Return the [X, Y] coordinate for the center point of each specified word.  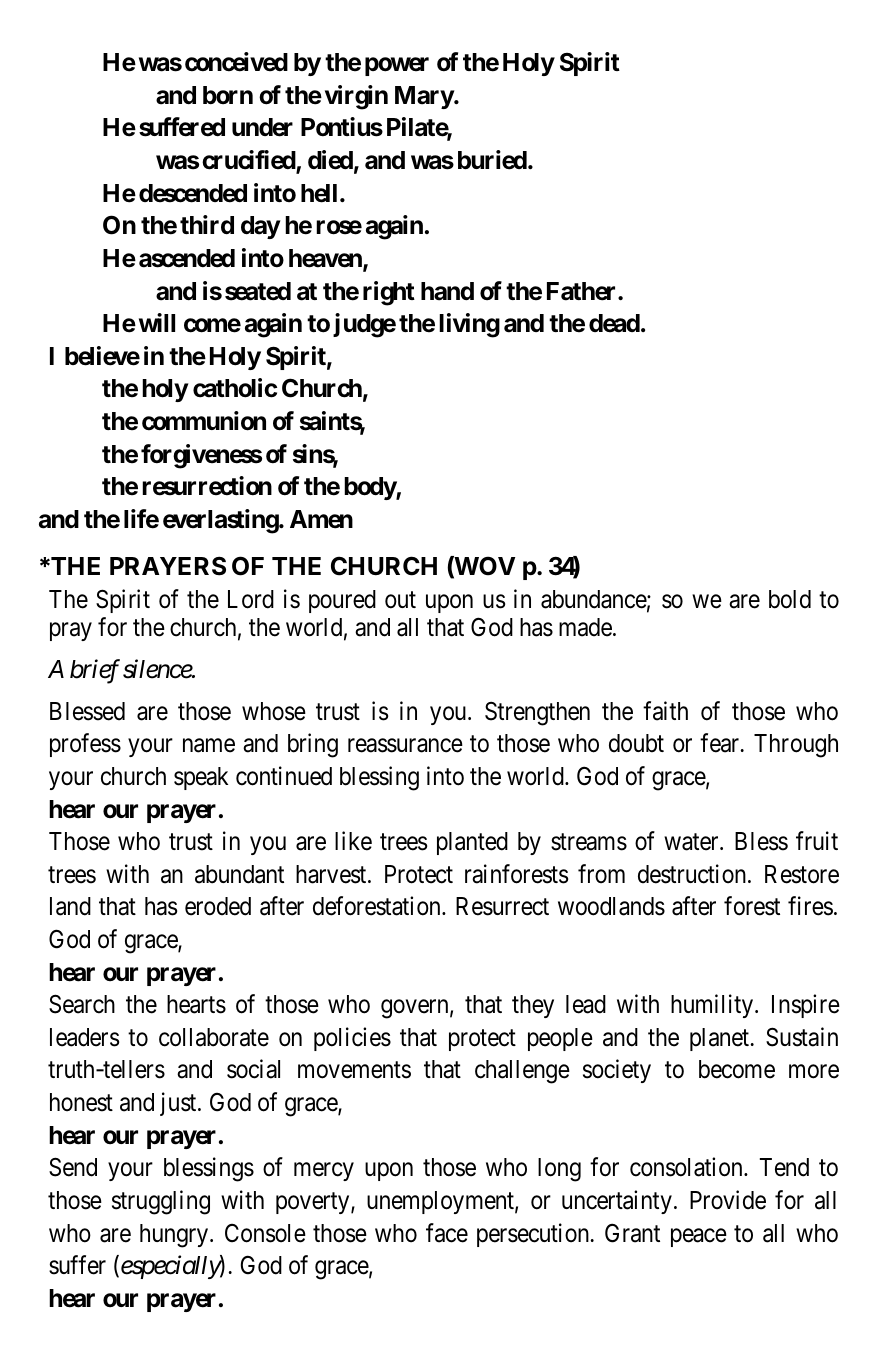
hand [447, 291]
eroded [218, 906]
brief [95, 671]
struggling [161, 1202]
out [400, 600]
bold [790, 599]
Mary [424, 97]
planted [472, 843]
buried [492, 160]
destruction [693, 874]
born [228, 95]
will [157, 322]
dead [614, 323]
